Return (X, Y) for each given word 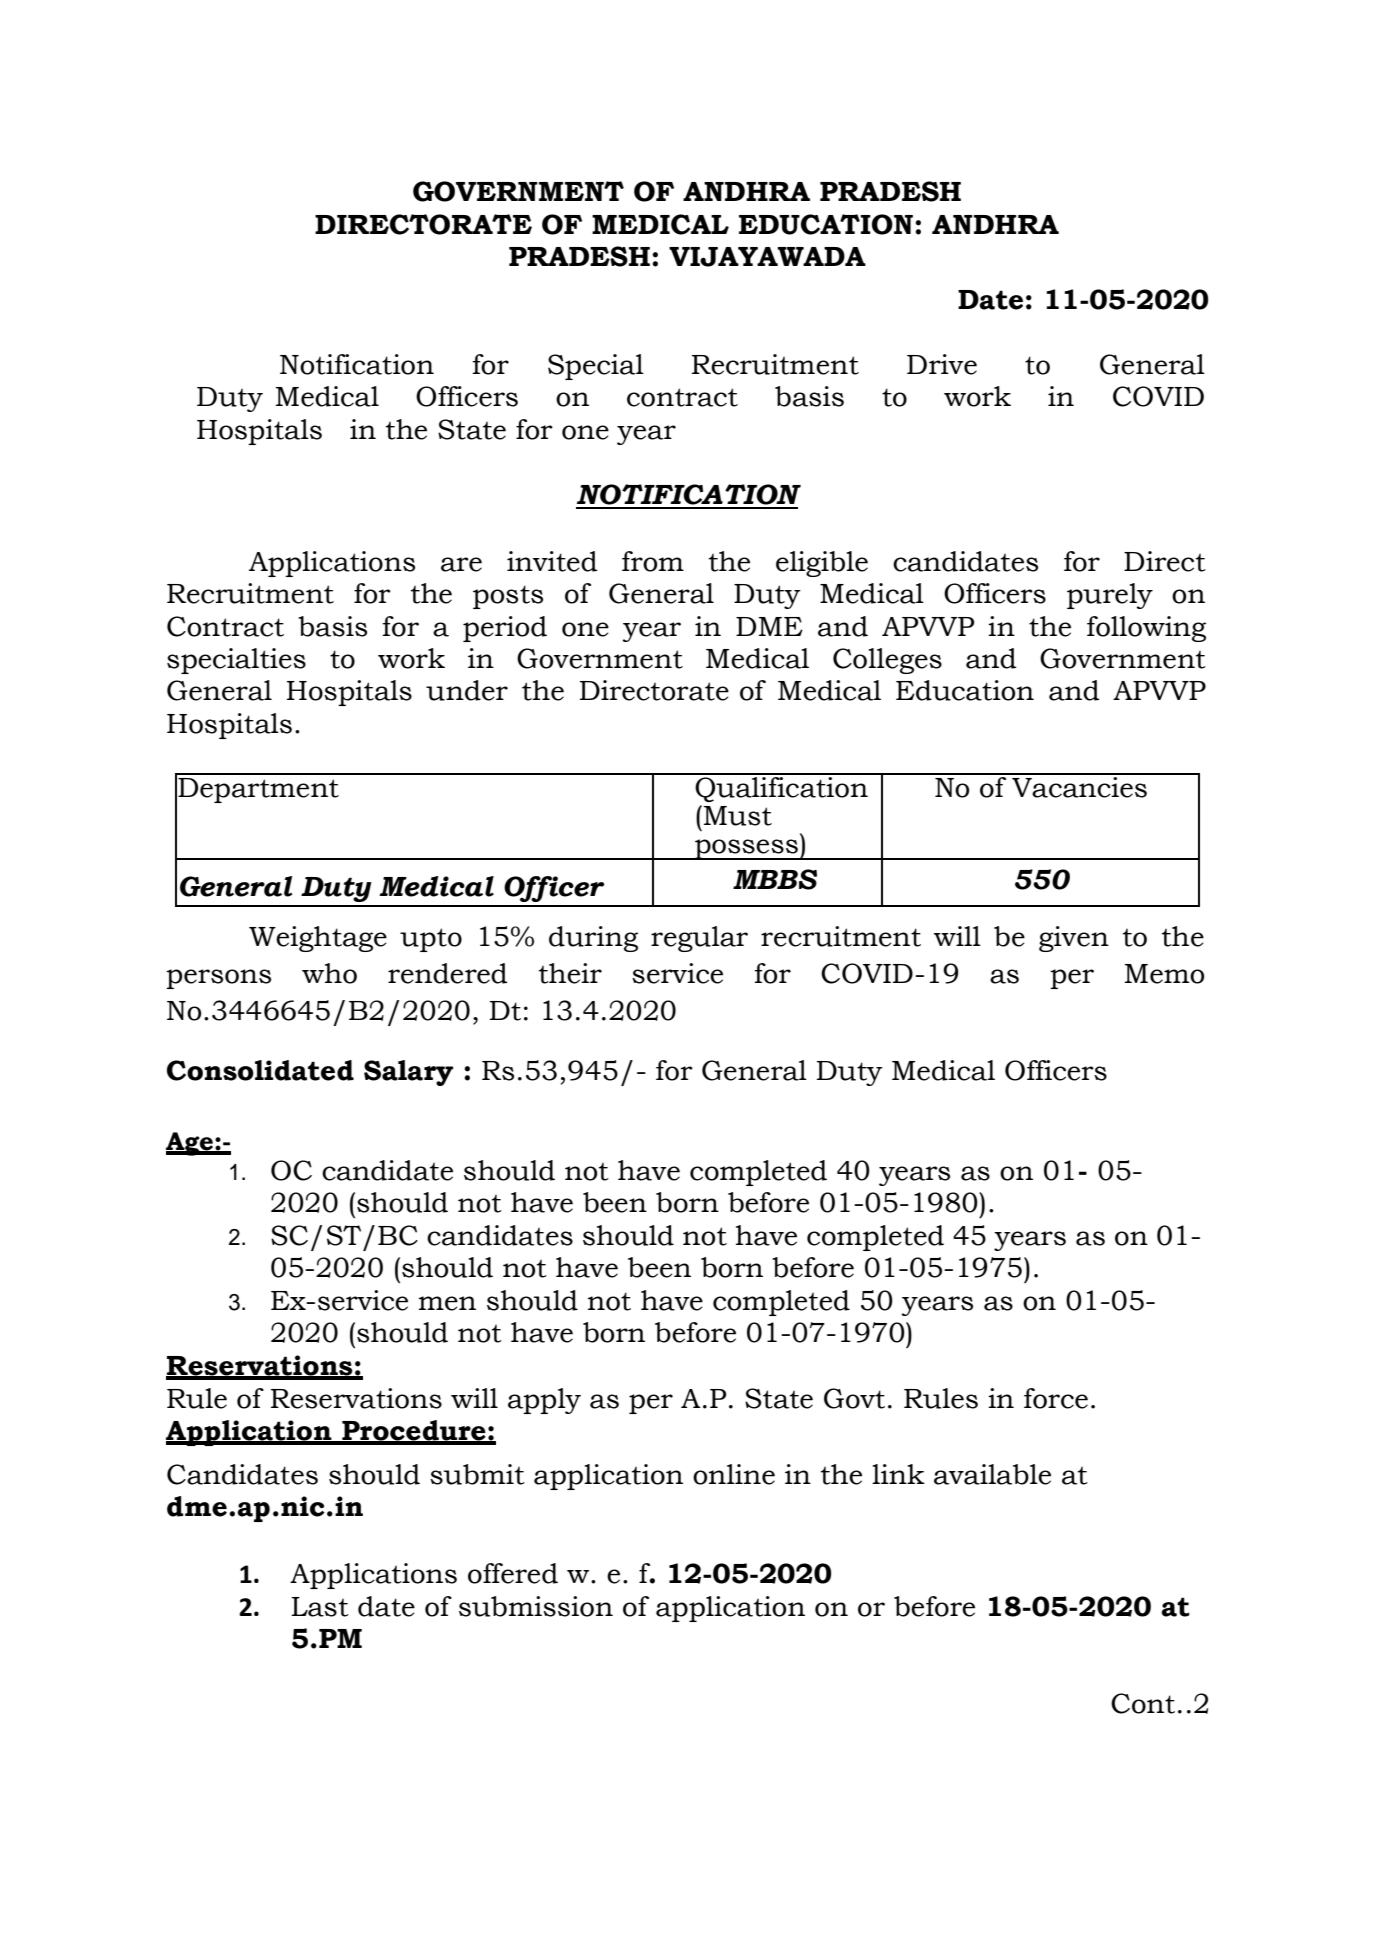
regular (699, 939)
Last (320, 1607)
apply (544, 1401)
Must (738, 816)
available (992, 1474)
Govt (854, 1398)
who (329, 973)
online (734, 1474)
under (467, 690)
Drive (942, 364)
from (653, 561)
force (1056, 1398)
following (1146, 629)
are (461, 564)
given (1074, 939)
